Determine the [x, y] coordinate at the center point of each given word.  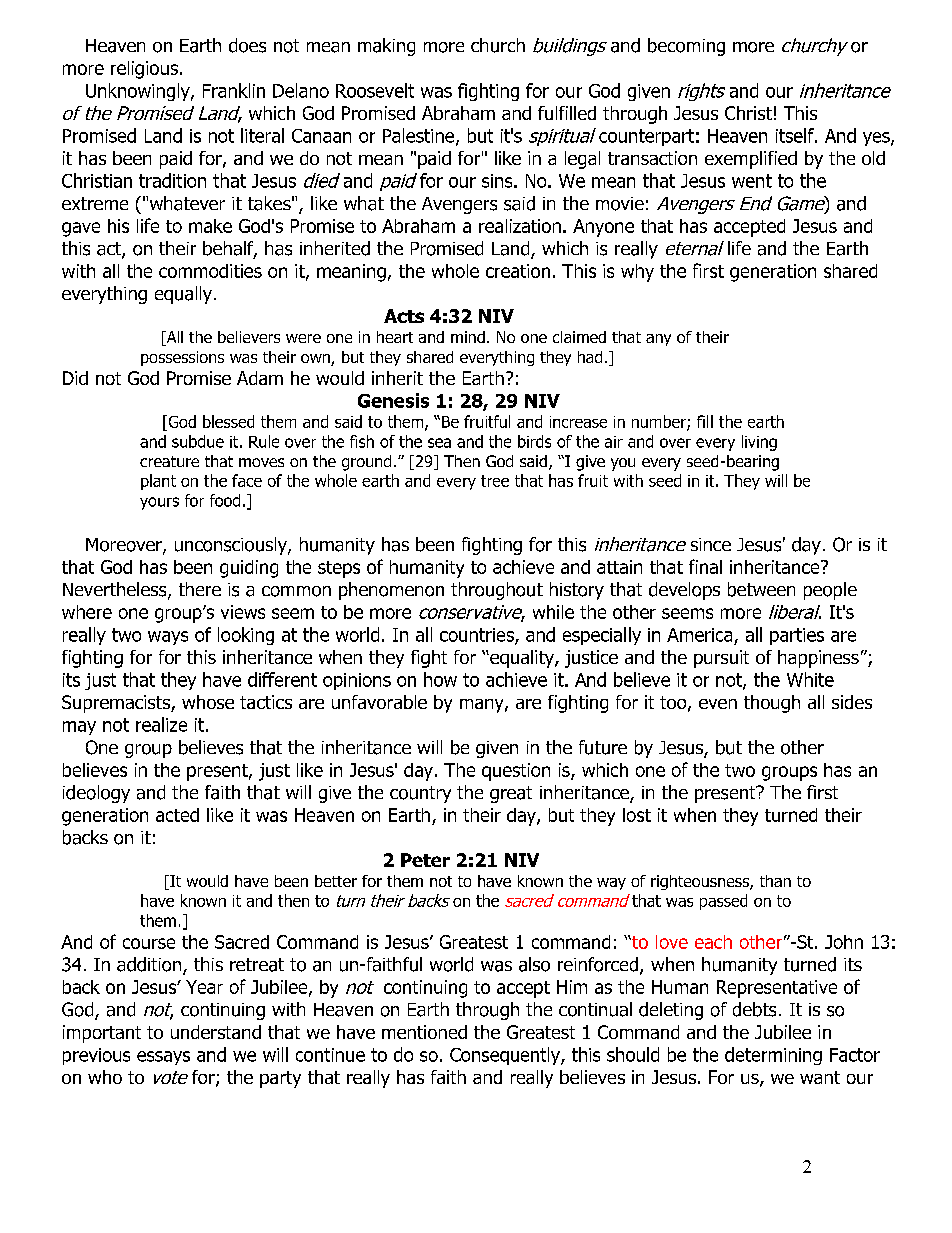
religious [144, 70]
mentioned [424, 1032]
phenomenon [391, 591]
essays [163, 1058]
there [200, 589]
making [386, 47]
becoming [686, 47]
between [761, 589]
